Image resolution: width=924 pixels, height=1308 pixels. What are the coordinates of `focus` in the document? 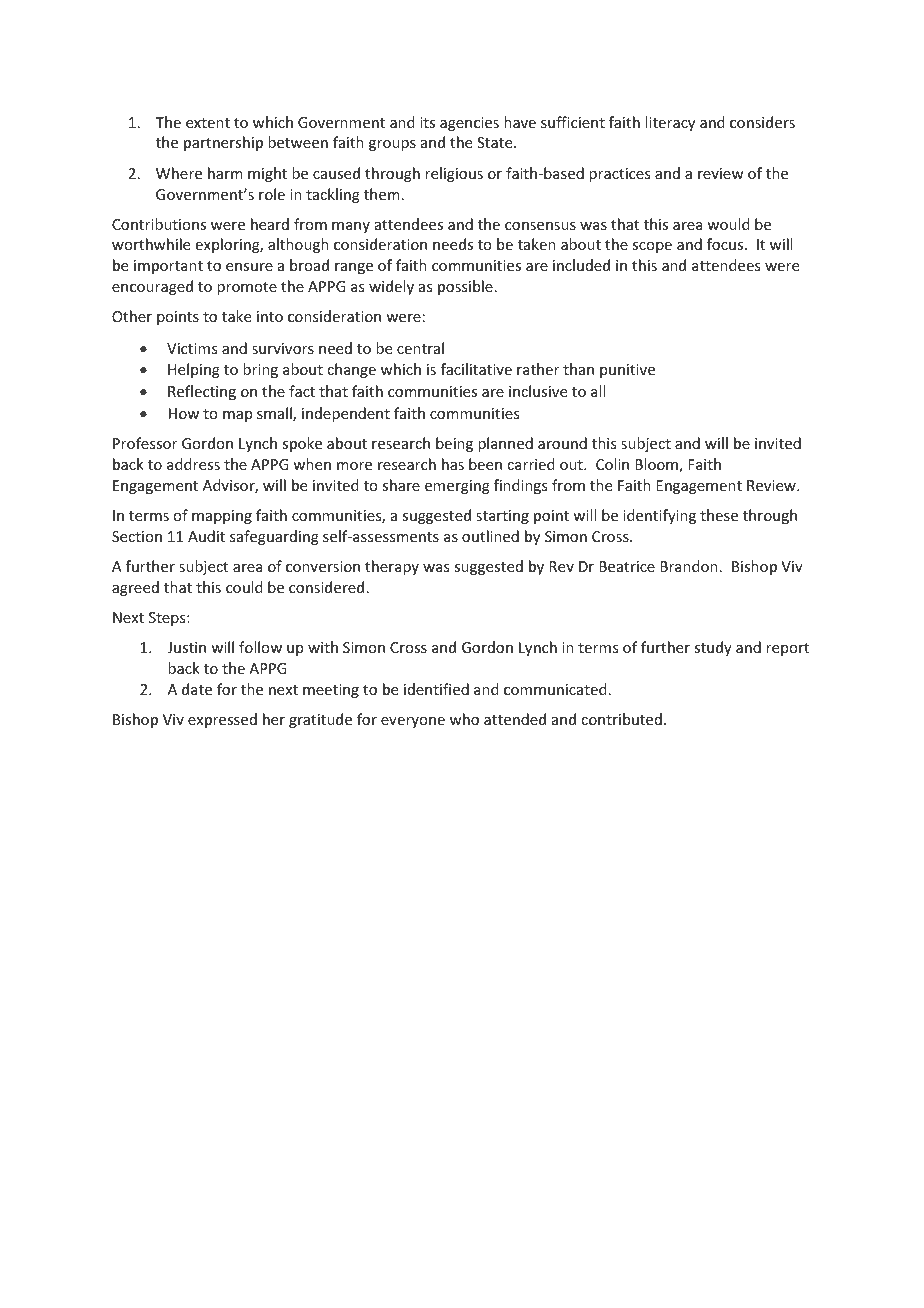 It's located at (726, 244).
